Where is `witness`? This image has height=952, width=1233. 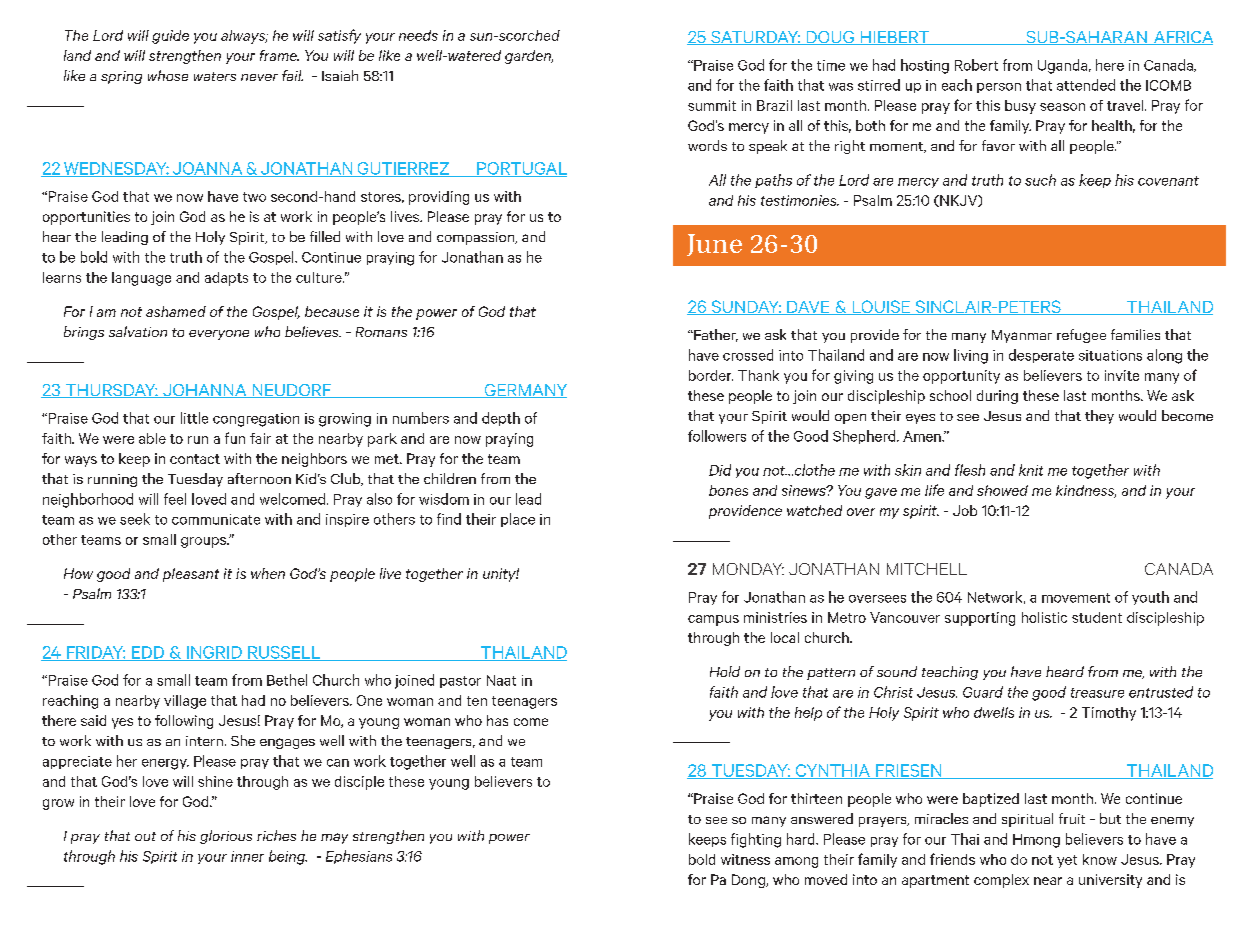
witness is located at coordinates (745, 859).
